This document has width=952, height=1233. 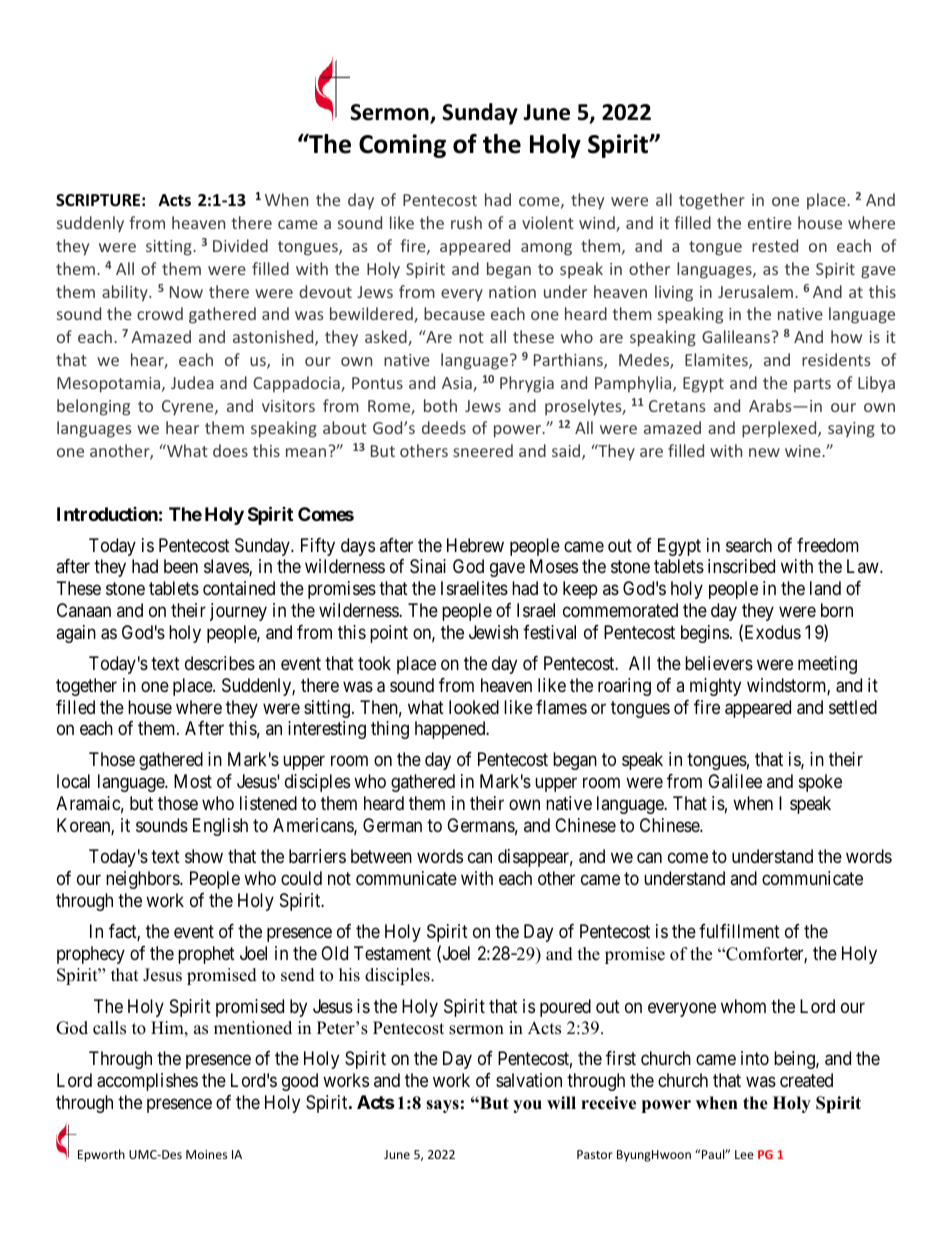 What do you see at coordinates (493, 632) in the document?
I see `Jewish` at bounding box center [493, 632].
